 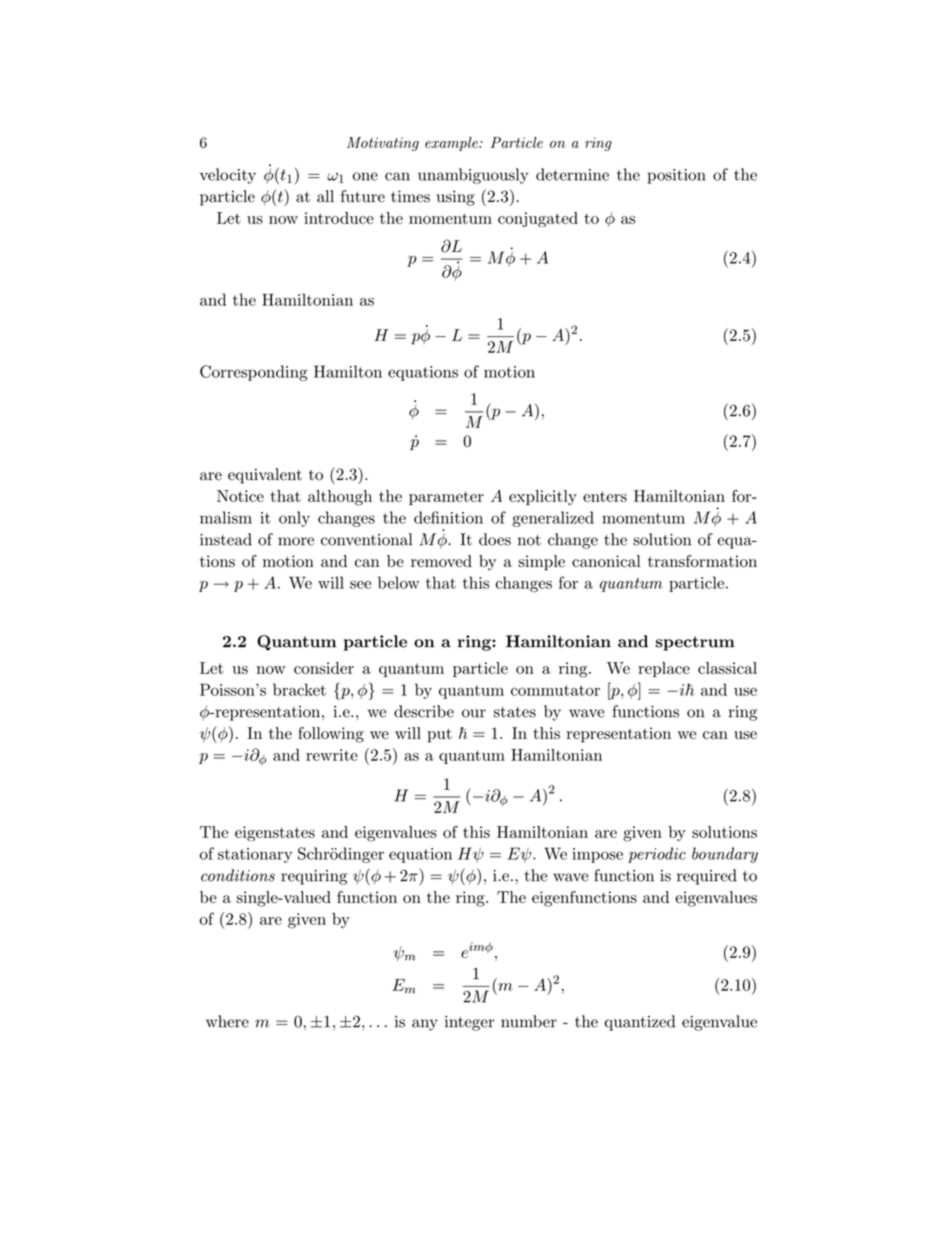 What do you see at coordinates (664, 669) in the image?
I see `replace` at bounding box center [664, 669].
